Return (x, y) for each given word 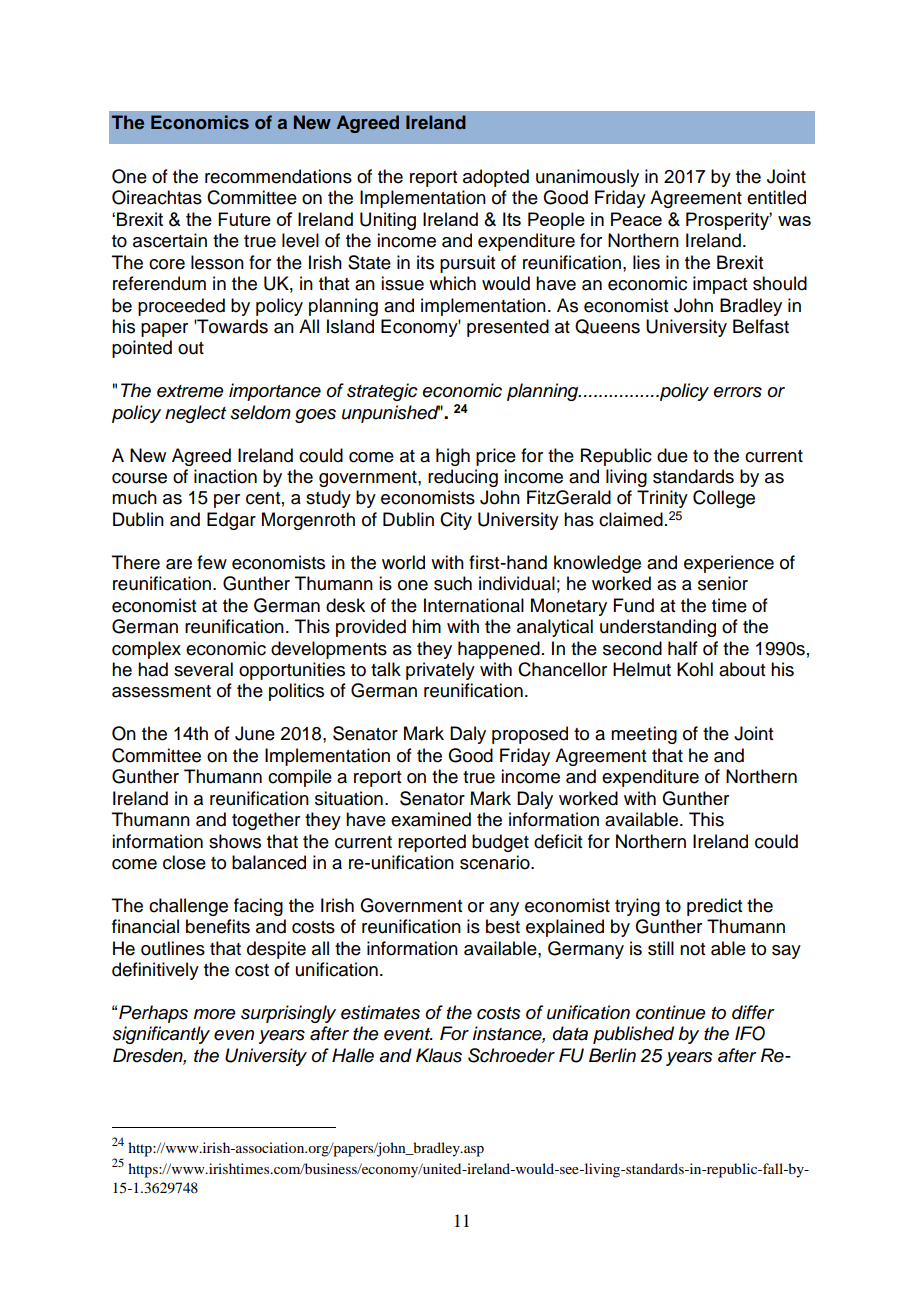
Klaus (439, 1055)
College (724, 499)
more (215, 1014)
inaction (225, 476)
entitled (776, 197)
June (255, 733)
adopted (496, 178)
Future (244, 219)
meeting (644, 735)
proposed (530, 735)
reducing (463, 478)
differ (753, 1012)
